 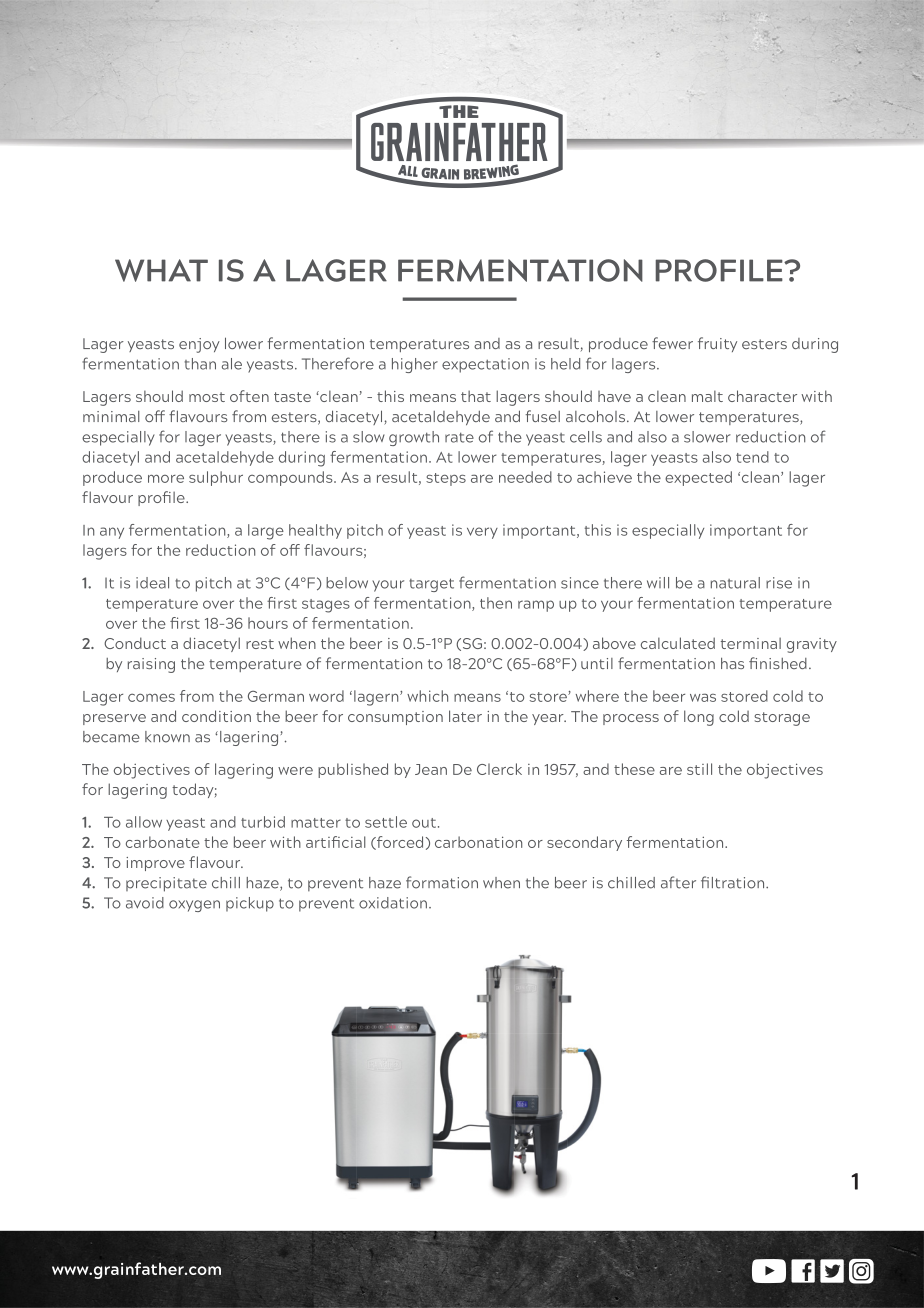 I want to click on formation, so click(x=442, y=882).
